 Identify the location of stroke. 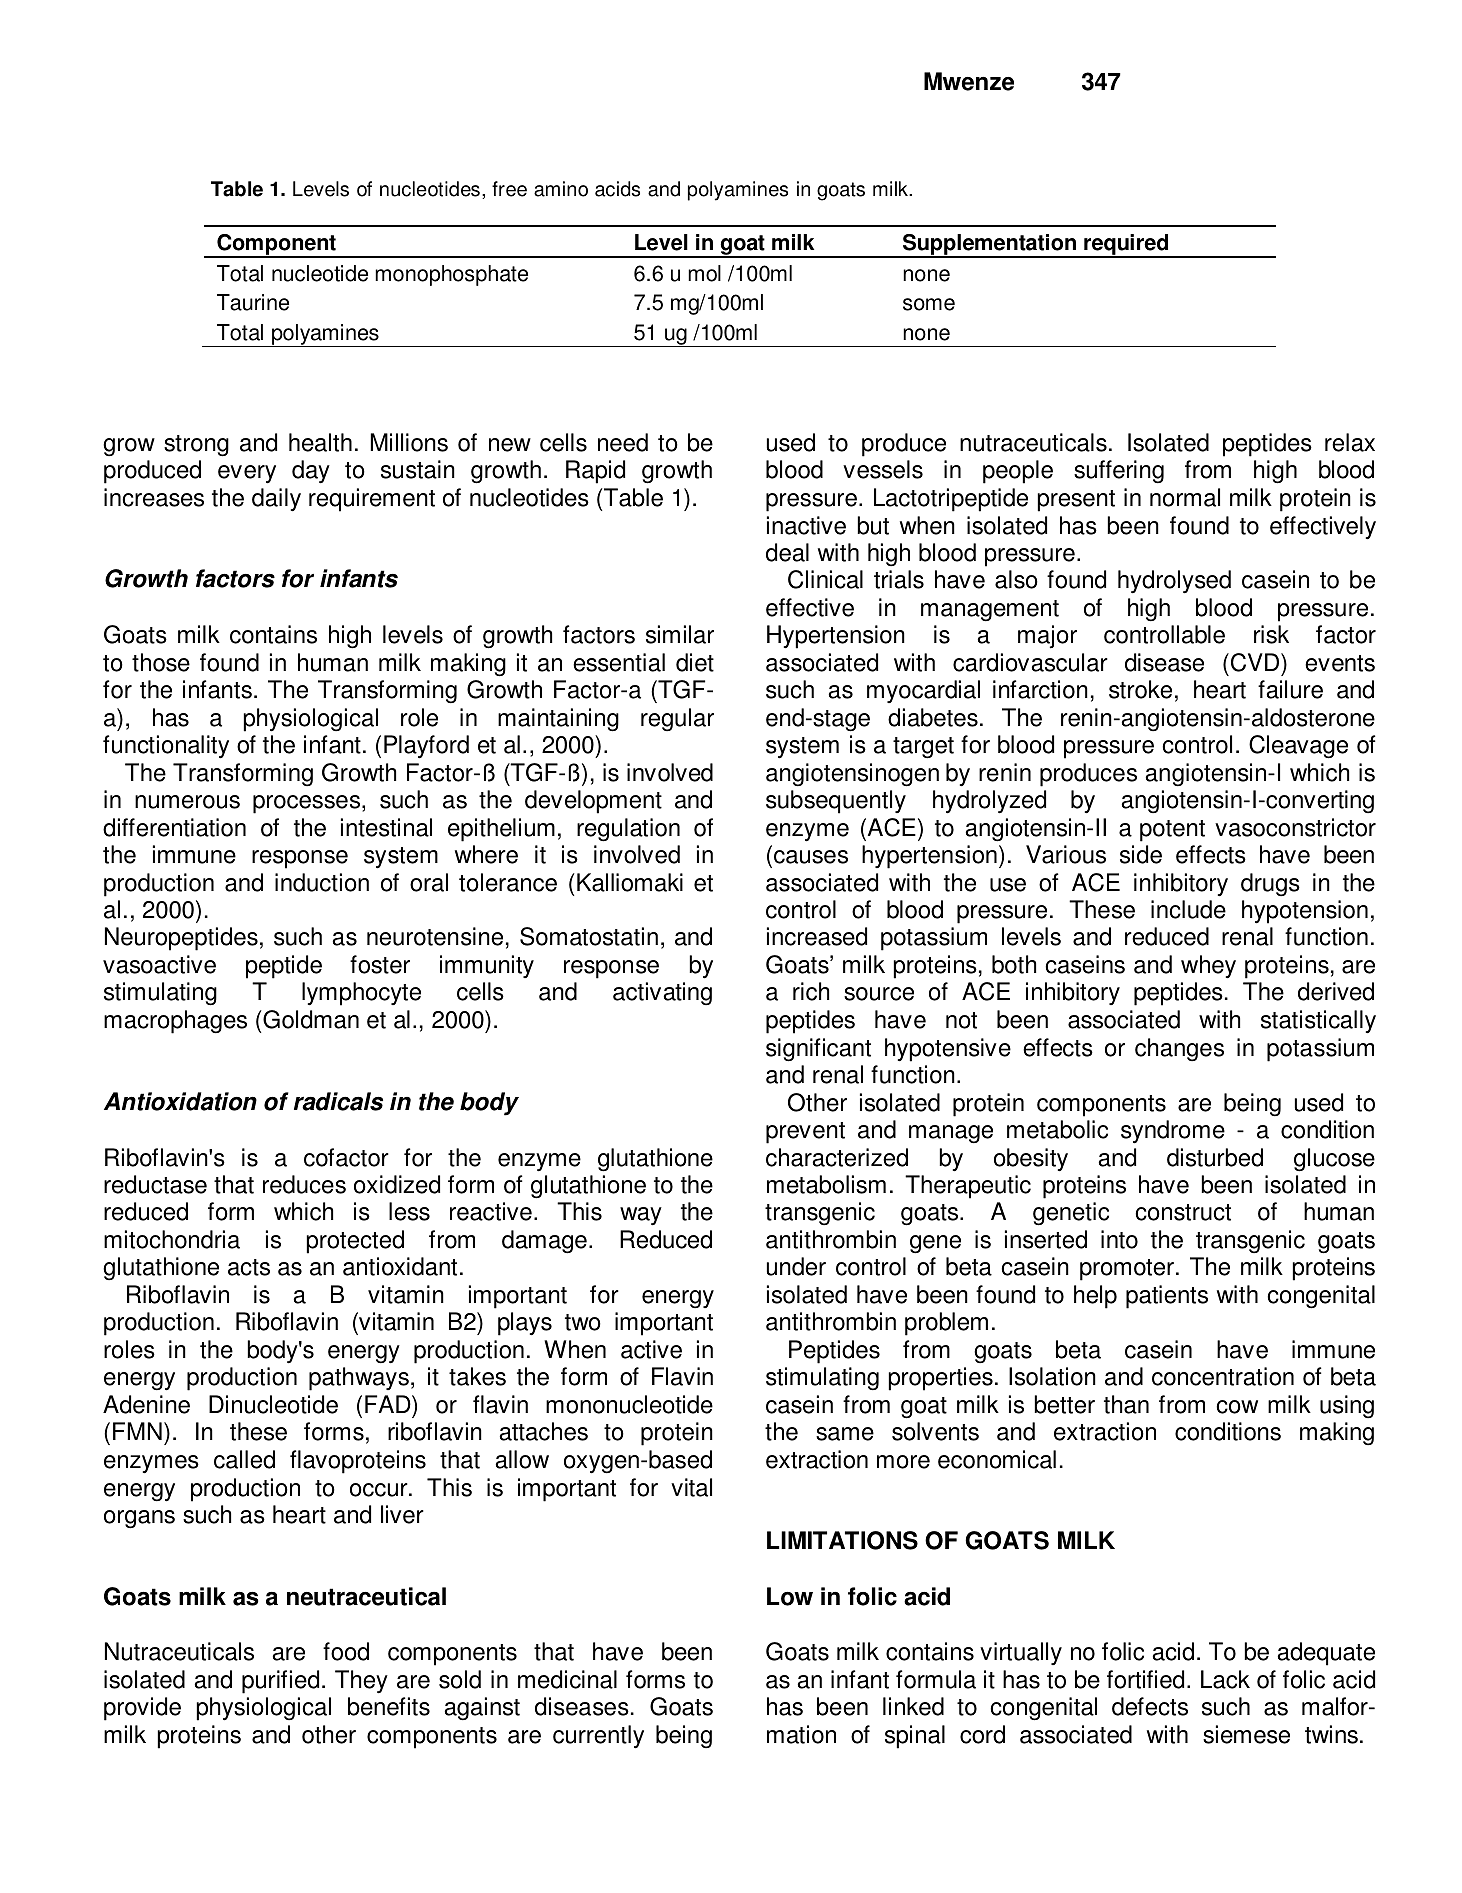
(1140, 689).
